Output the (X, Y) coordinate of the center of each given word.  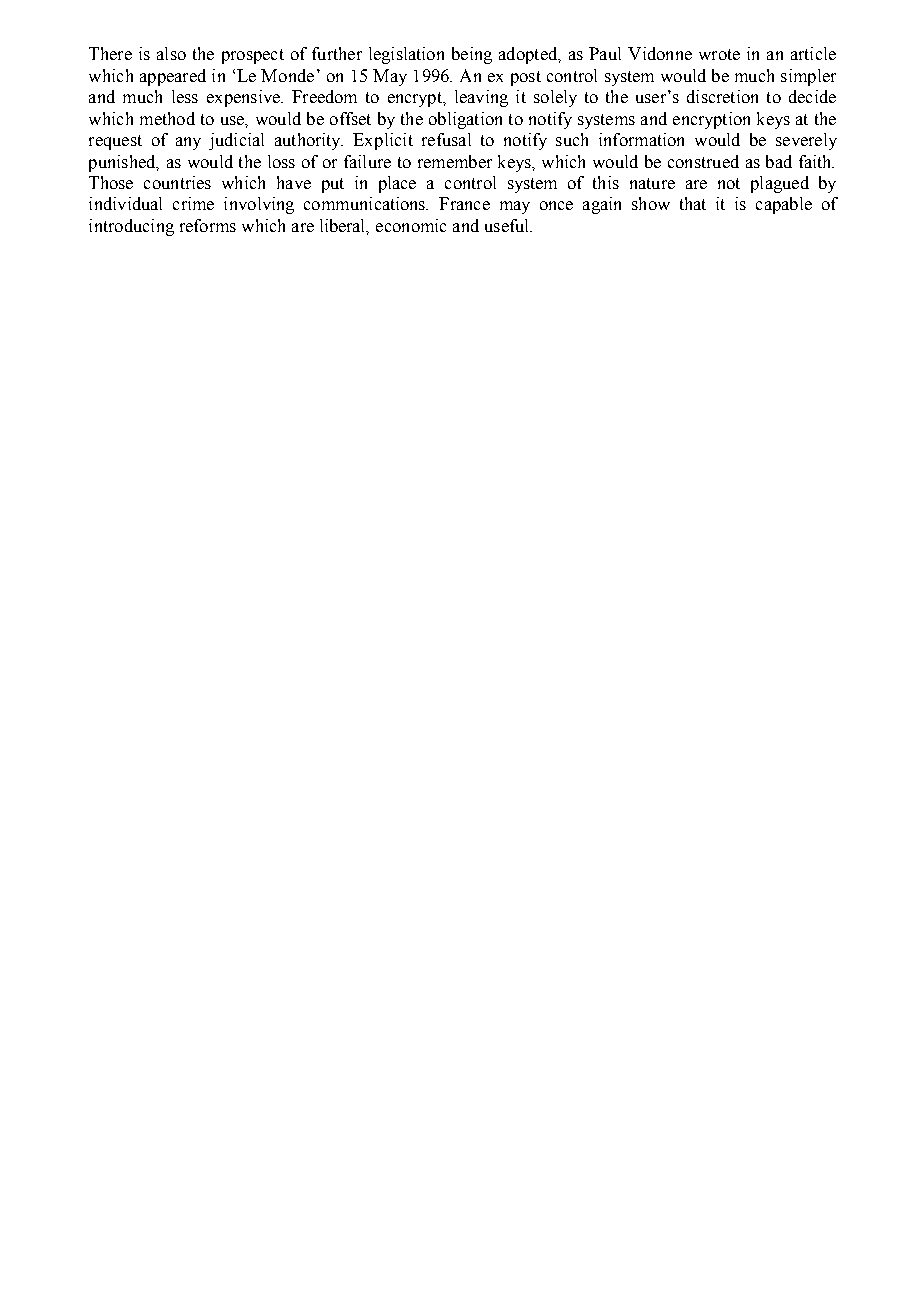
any (188, 143)
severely (806, 141)
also (171, 53)
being (472, 55)
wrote (719, 54)
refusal (446, 139)
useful (508, 225)
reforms (208, 225)
